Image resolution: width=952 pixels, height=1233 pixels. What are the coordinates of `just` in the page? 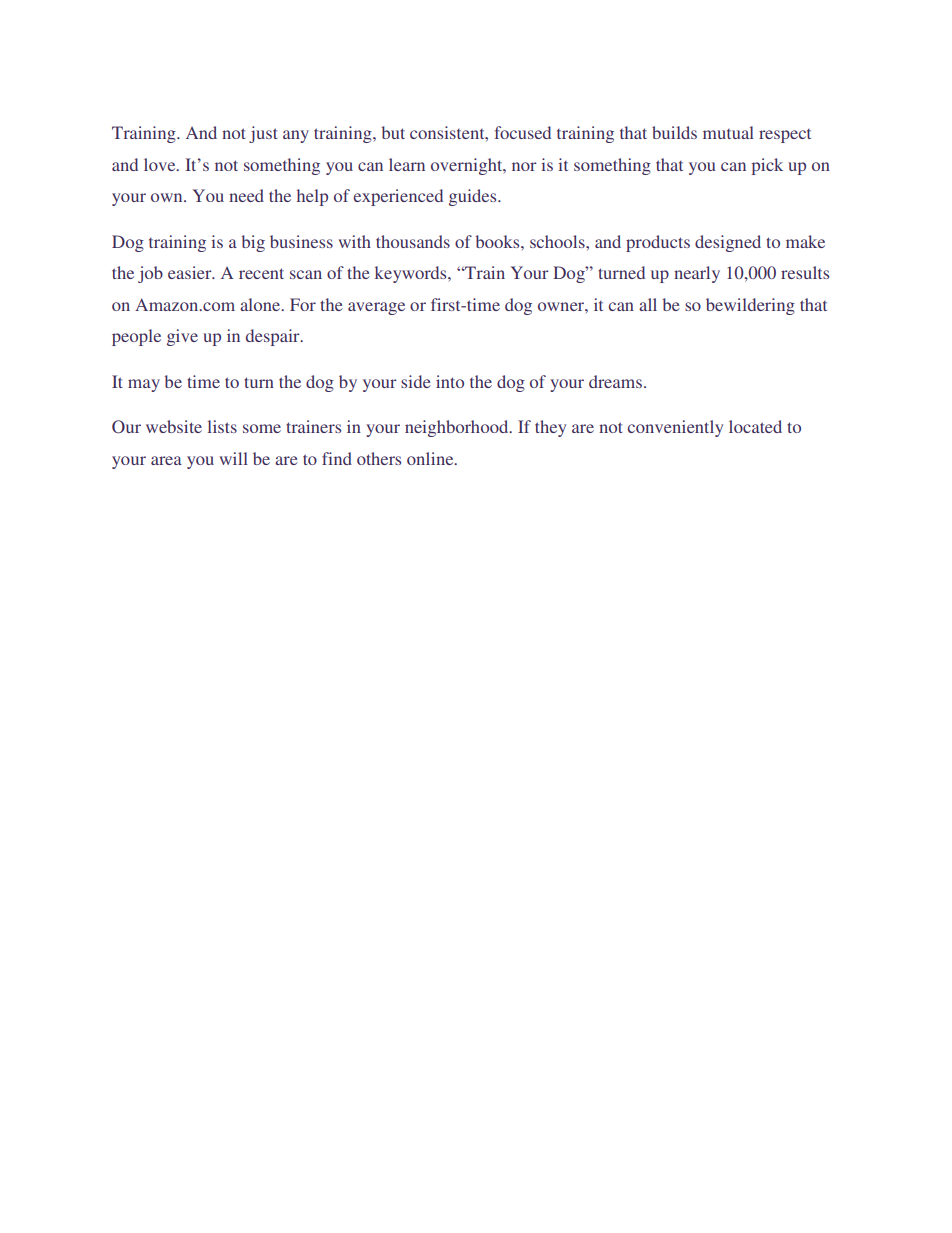 It's located at (263, 134).
